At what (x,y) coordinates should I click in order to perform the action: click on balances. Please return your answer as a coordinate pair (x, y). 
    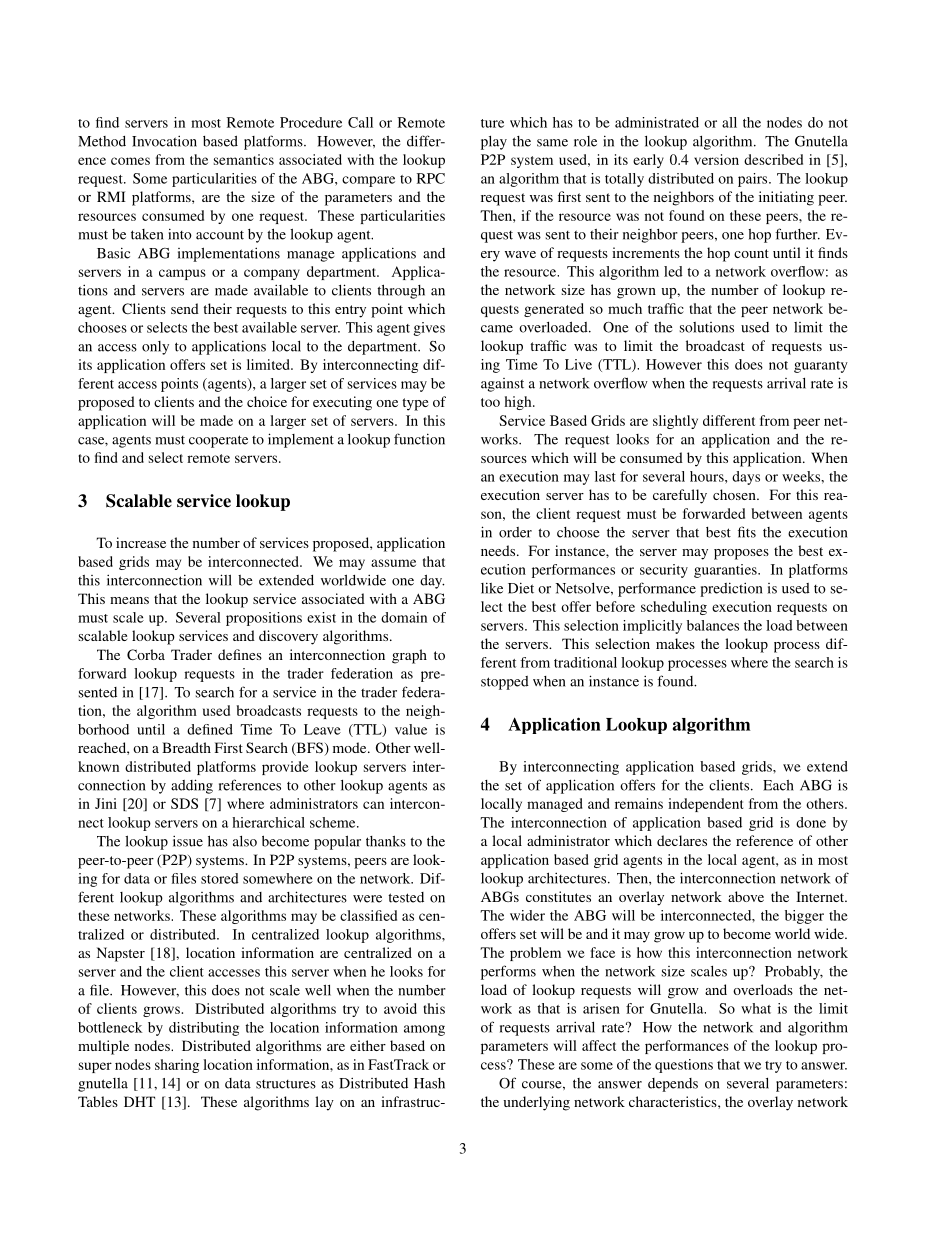
    Looking at the image, I should click on (713, 625).
